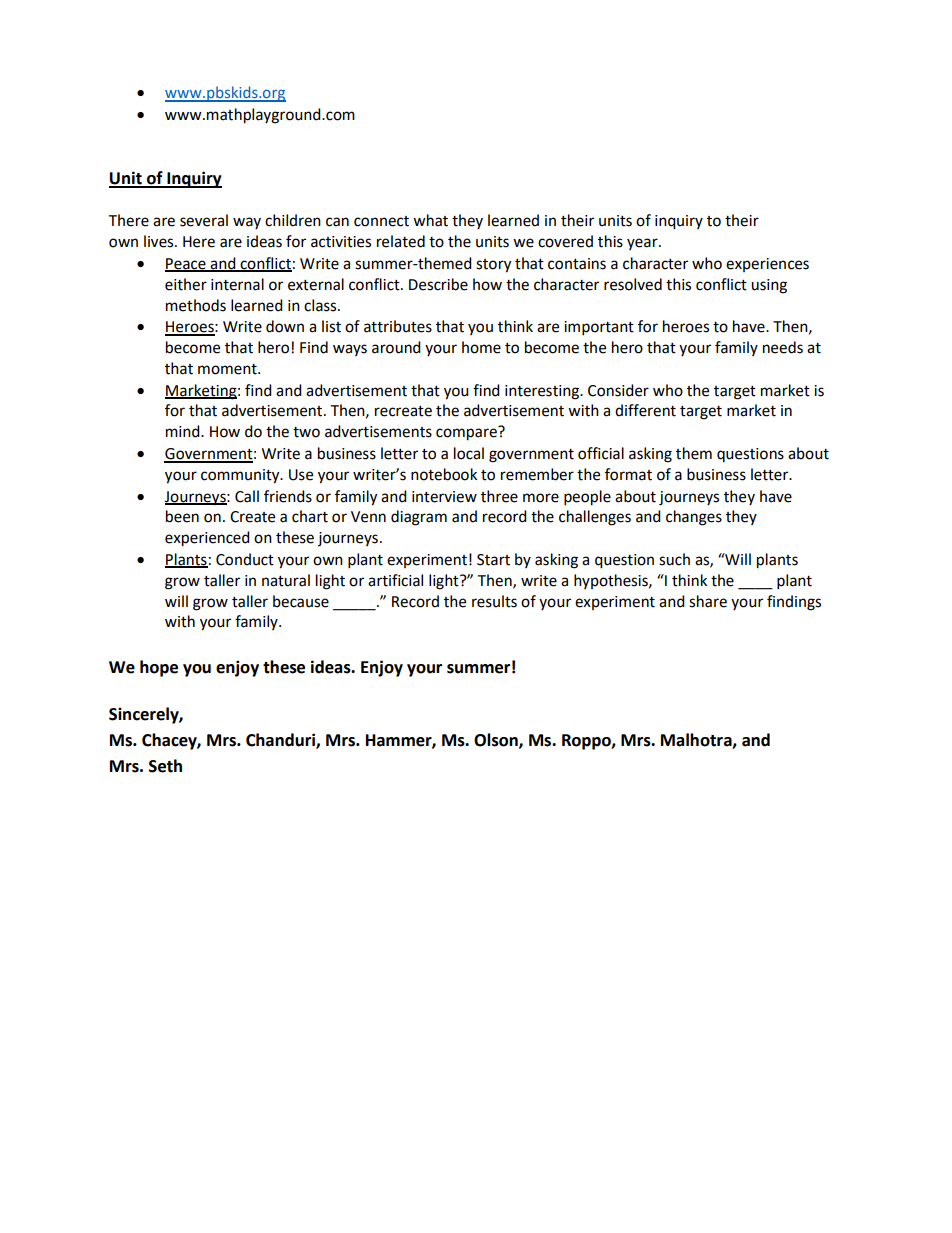 Image resolution: width=952 pixels, height=1233 pixels. What do you see at coordinates (497, 740) in the screenshot?
I see `Olson` at bounding box center [497, 740].
